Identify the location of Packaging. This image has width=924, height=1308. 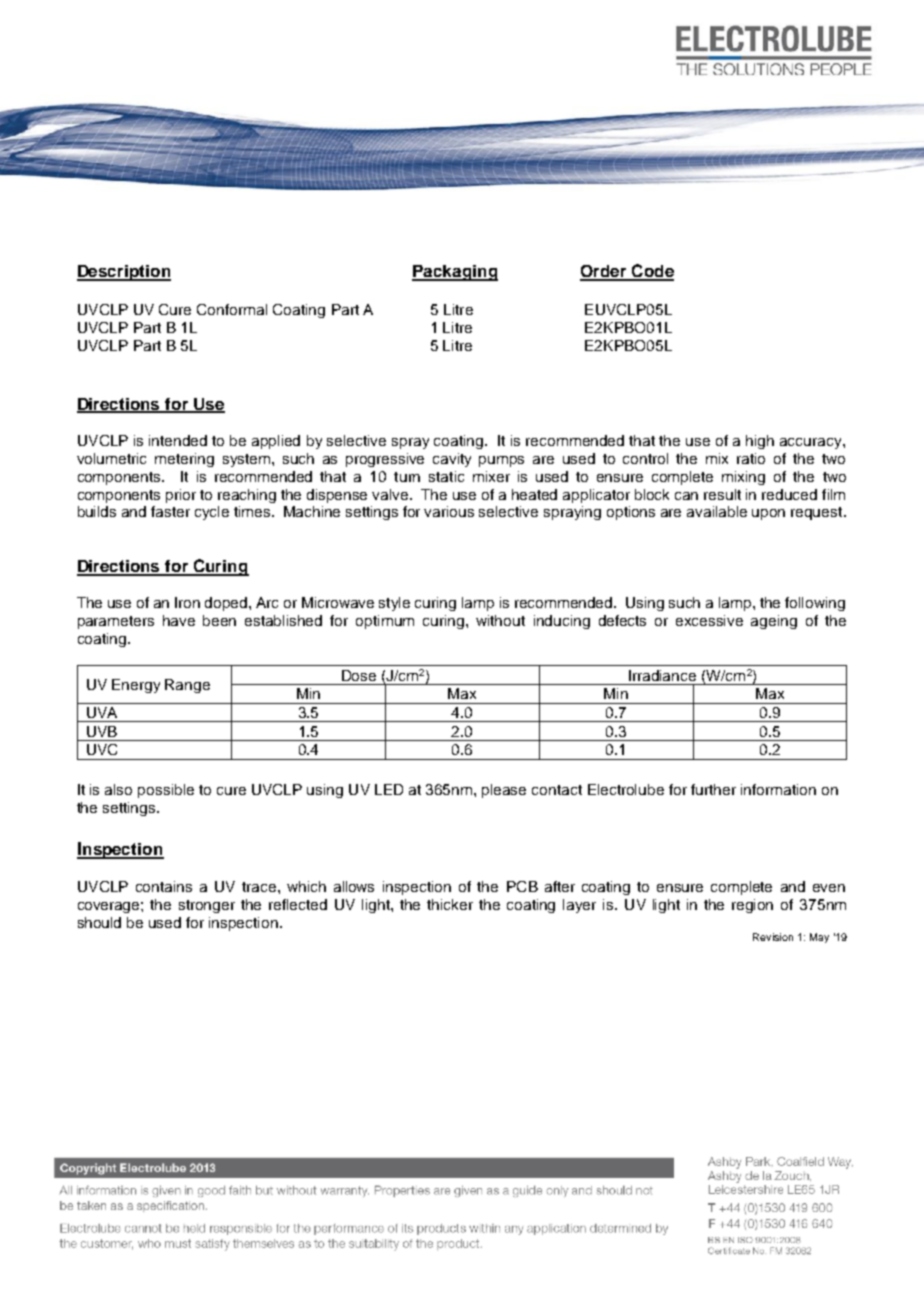
(455, 273).
